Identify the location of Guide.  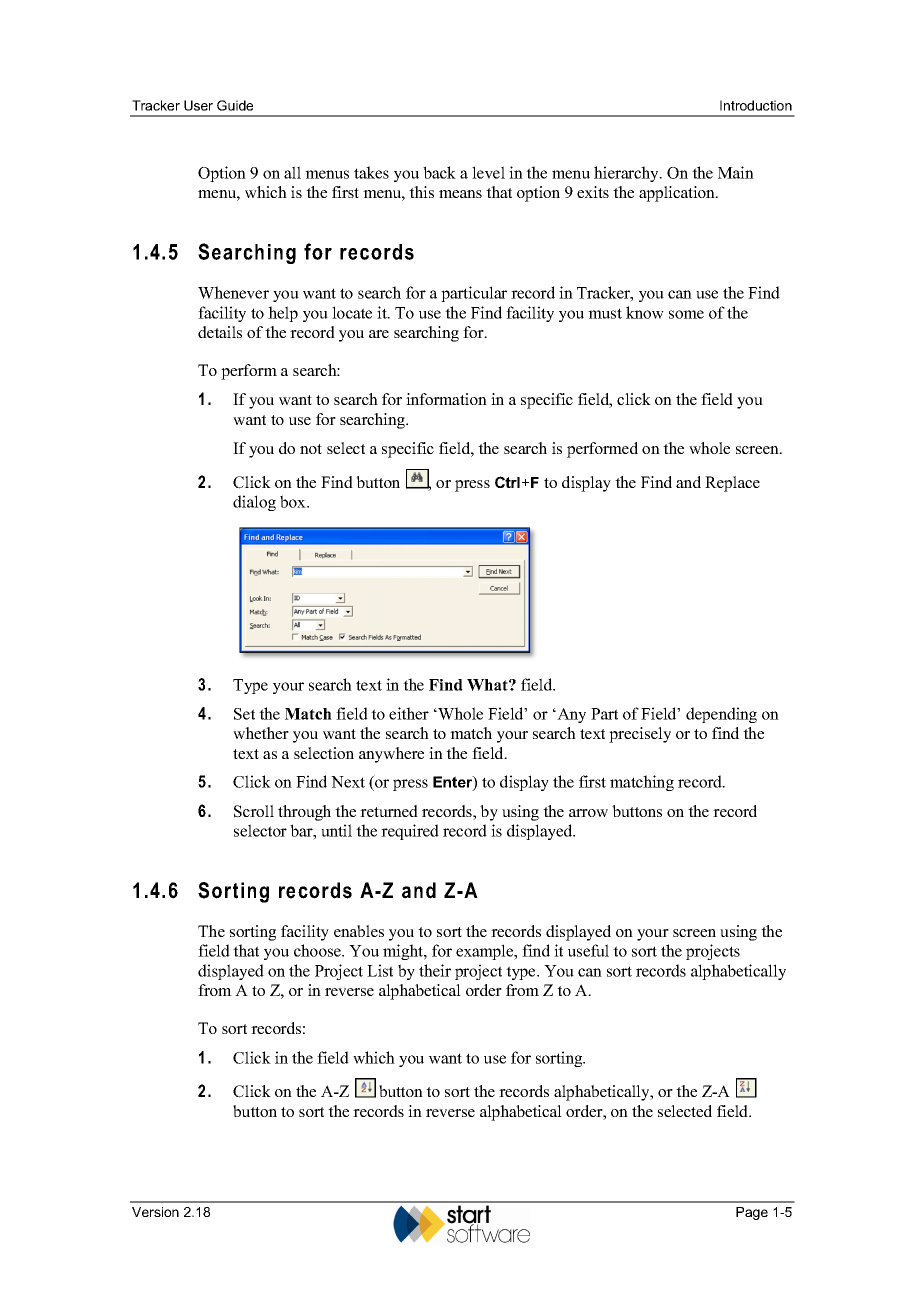
(235, 105).
